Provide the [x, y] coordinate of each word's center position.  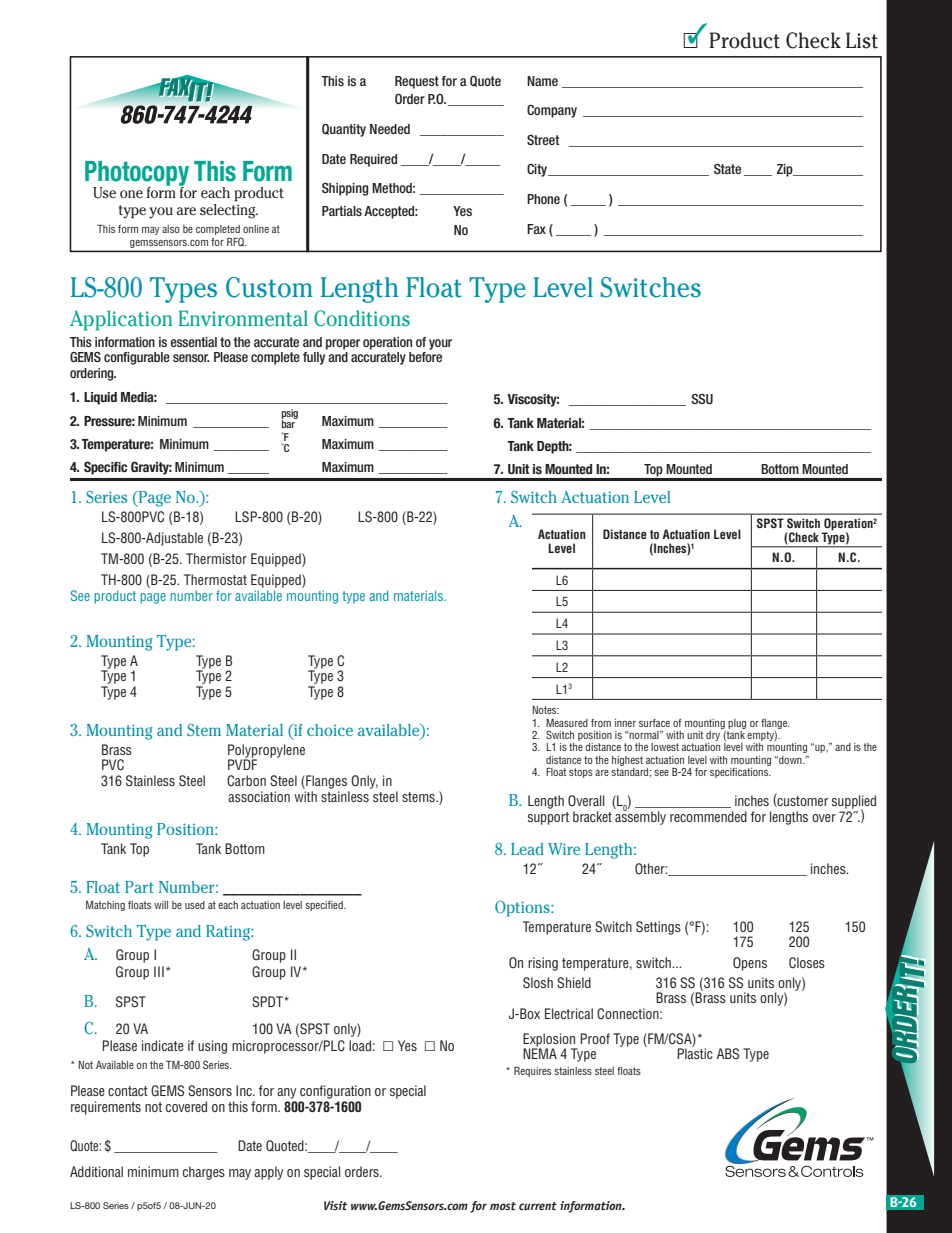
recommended [708, 816]
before [425, 357]
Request [417, 82]
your [440, 344]
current [538, 1206]
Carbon [246, 780]
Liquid [100, 398]
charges [204, 1173]
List [862, 40]
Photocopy [137, 174]
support [548, 818]
